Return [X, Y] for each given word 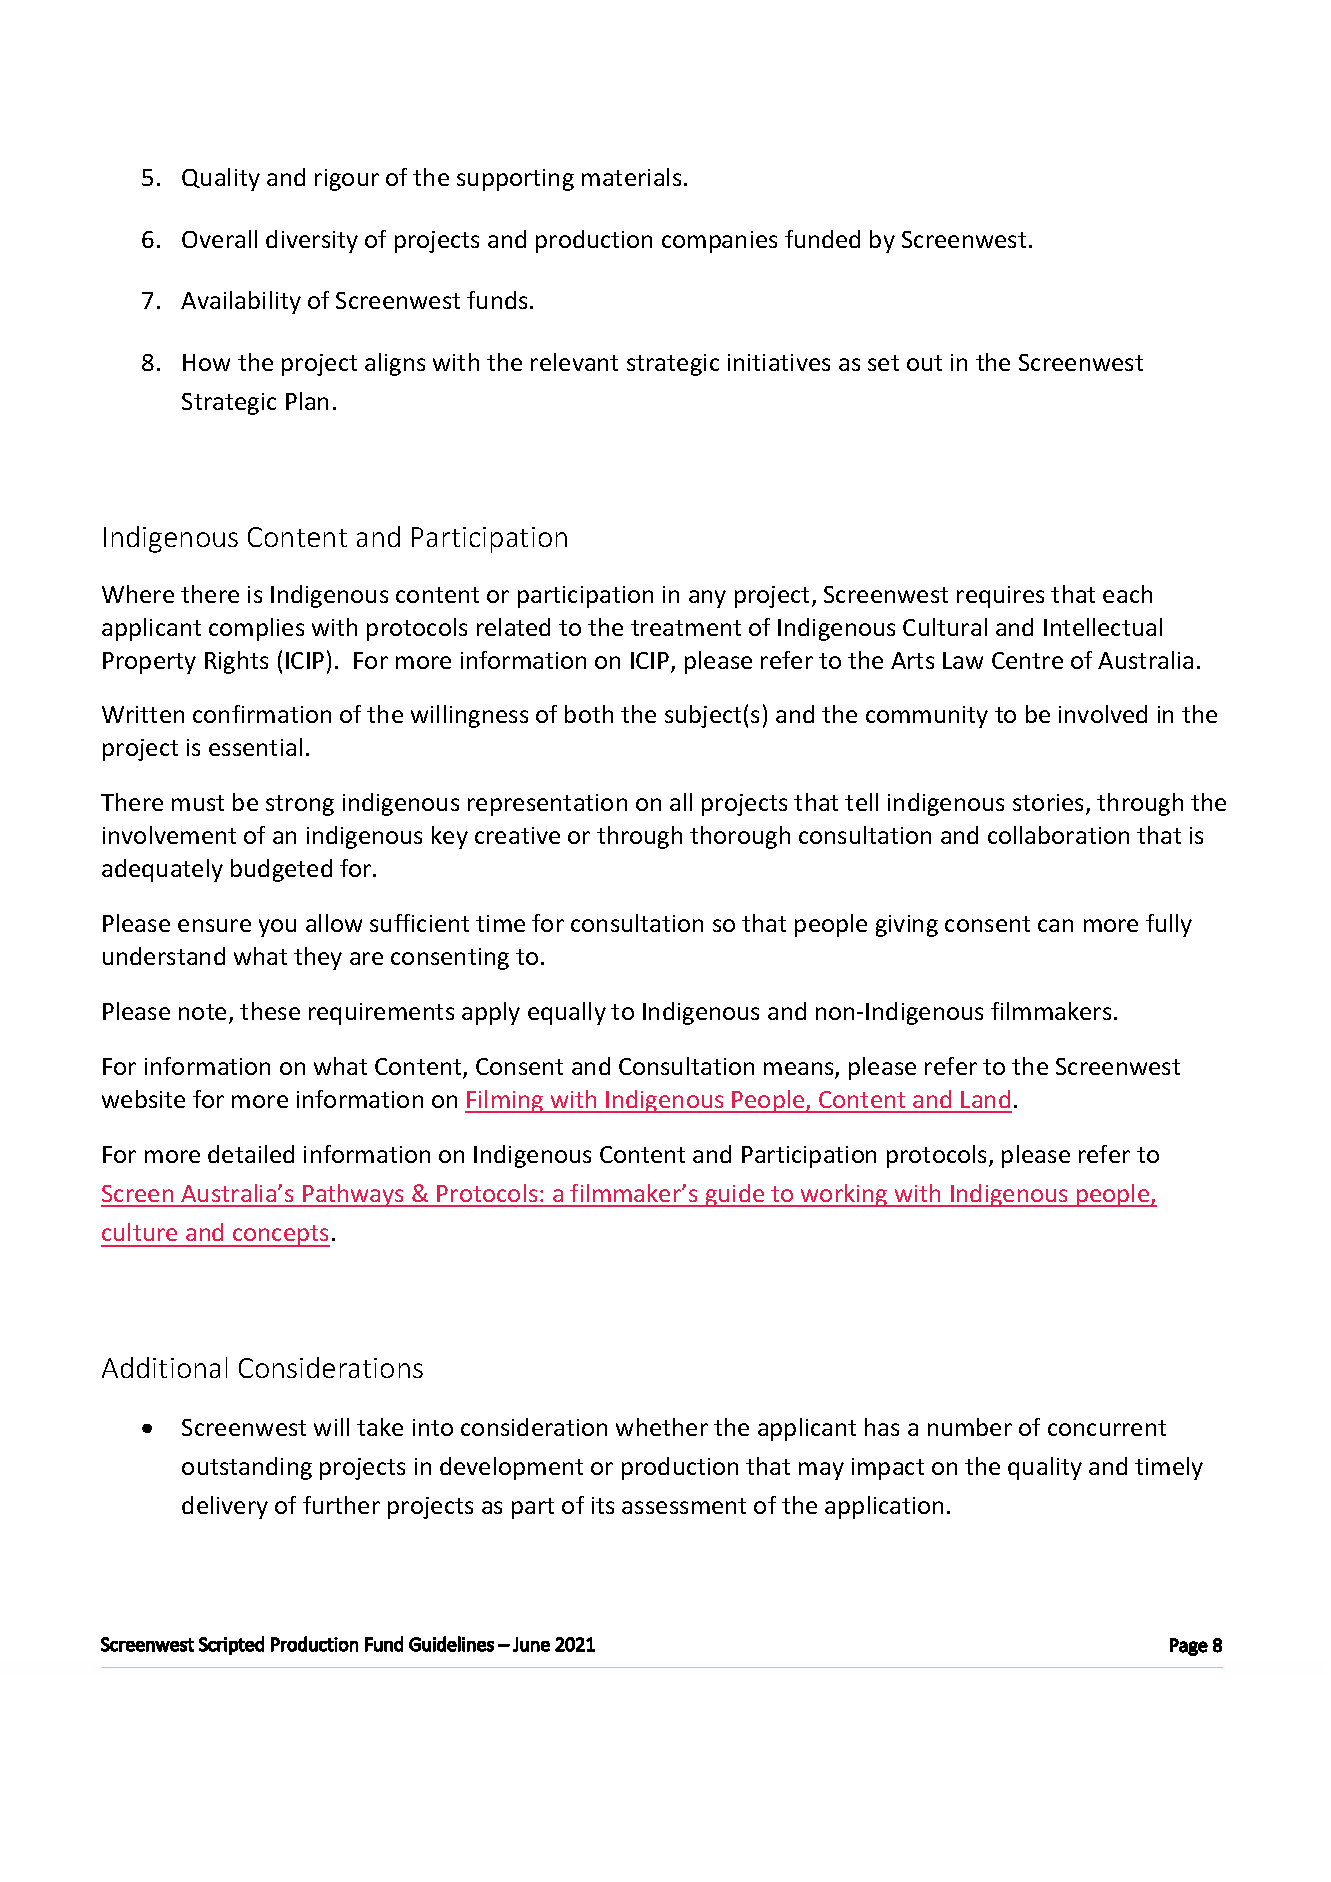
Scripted [231, 1645]
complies [256, 629]
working [844, 1195]
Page [1189, 1647]
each [1127, 594]
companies [719, 242]
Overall [219, 239]
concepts [280, 1236]
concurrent [1107, 1428]
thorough [740, 837]
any [707, 599]
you [277, 928]
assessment [684, 1506]
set [883, 363]
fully [1169, 925]
